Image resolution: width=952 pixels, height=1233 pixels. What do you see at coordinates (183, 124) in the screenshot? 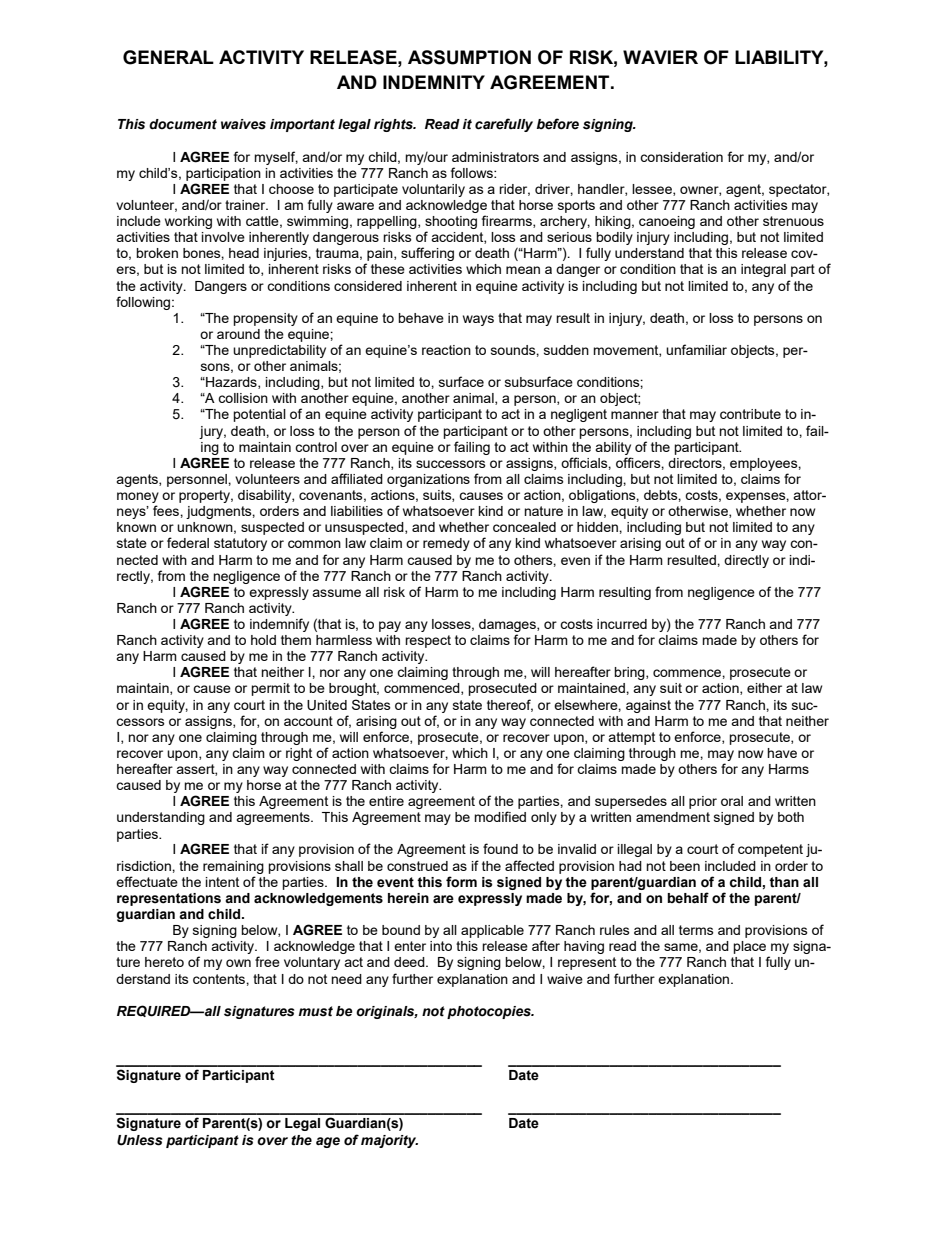
I see `document` at bounding box center [183, 124].
